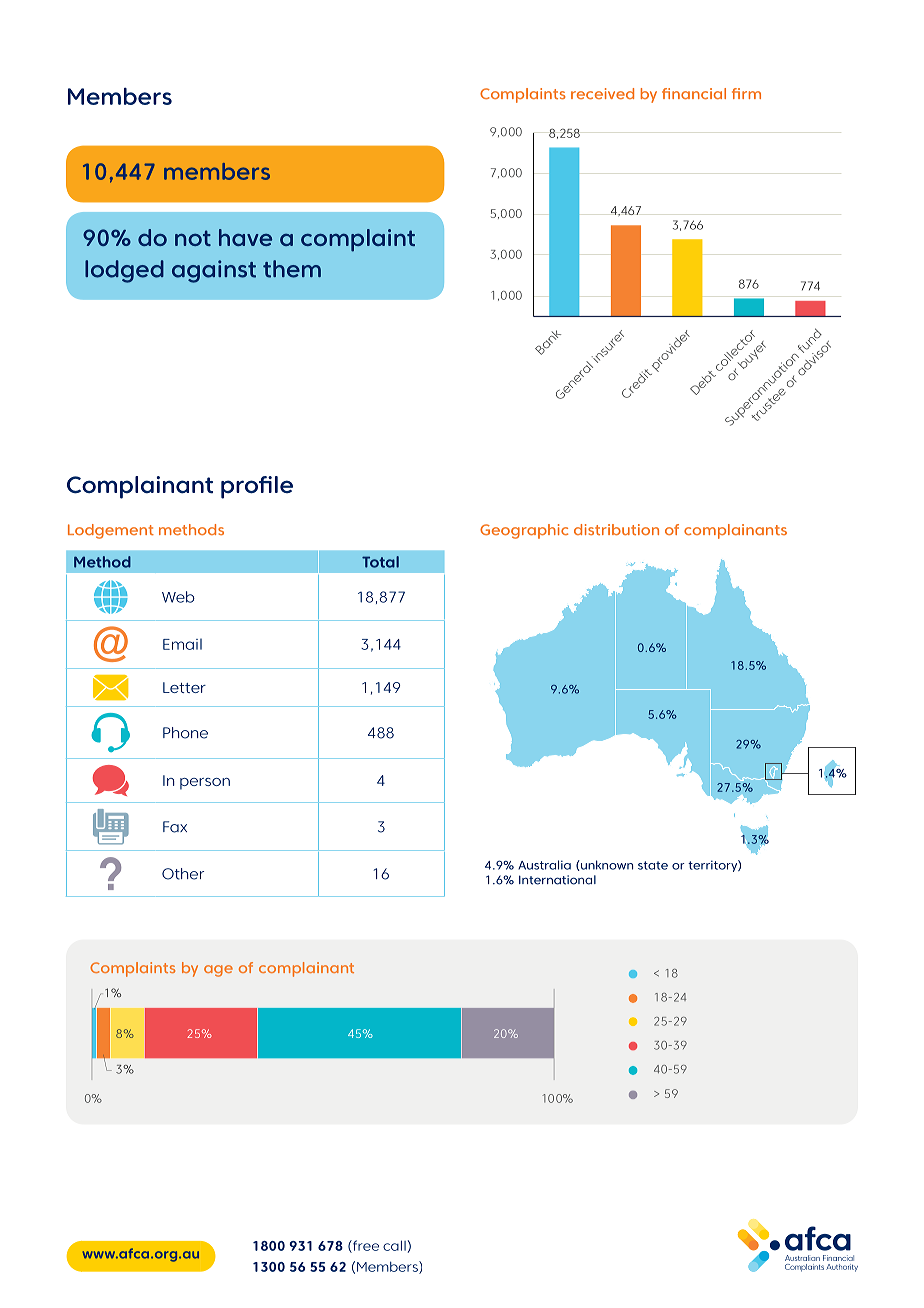 Image resolution: width=924 pixels, height=1308 pixels. I want to click on Australia, so click(544, 865).
